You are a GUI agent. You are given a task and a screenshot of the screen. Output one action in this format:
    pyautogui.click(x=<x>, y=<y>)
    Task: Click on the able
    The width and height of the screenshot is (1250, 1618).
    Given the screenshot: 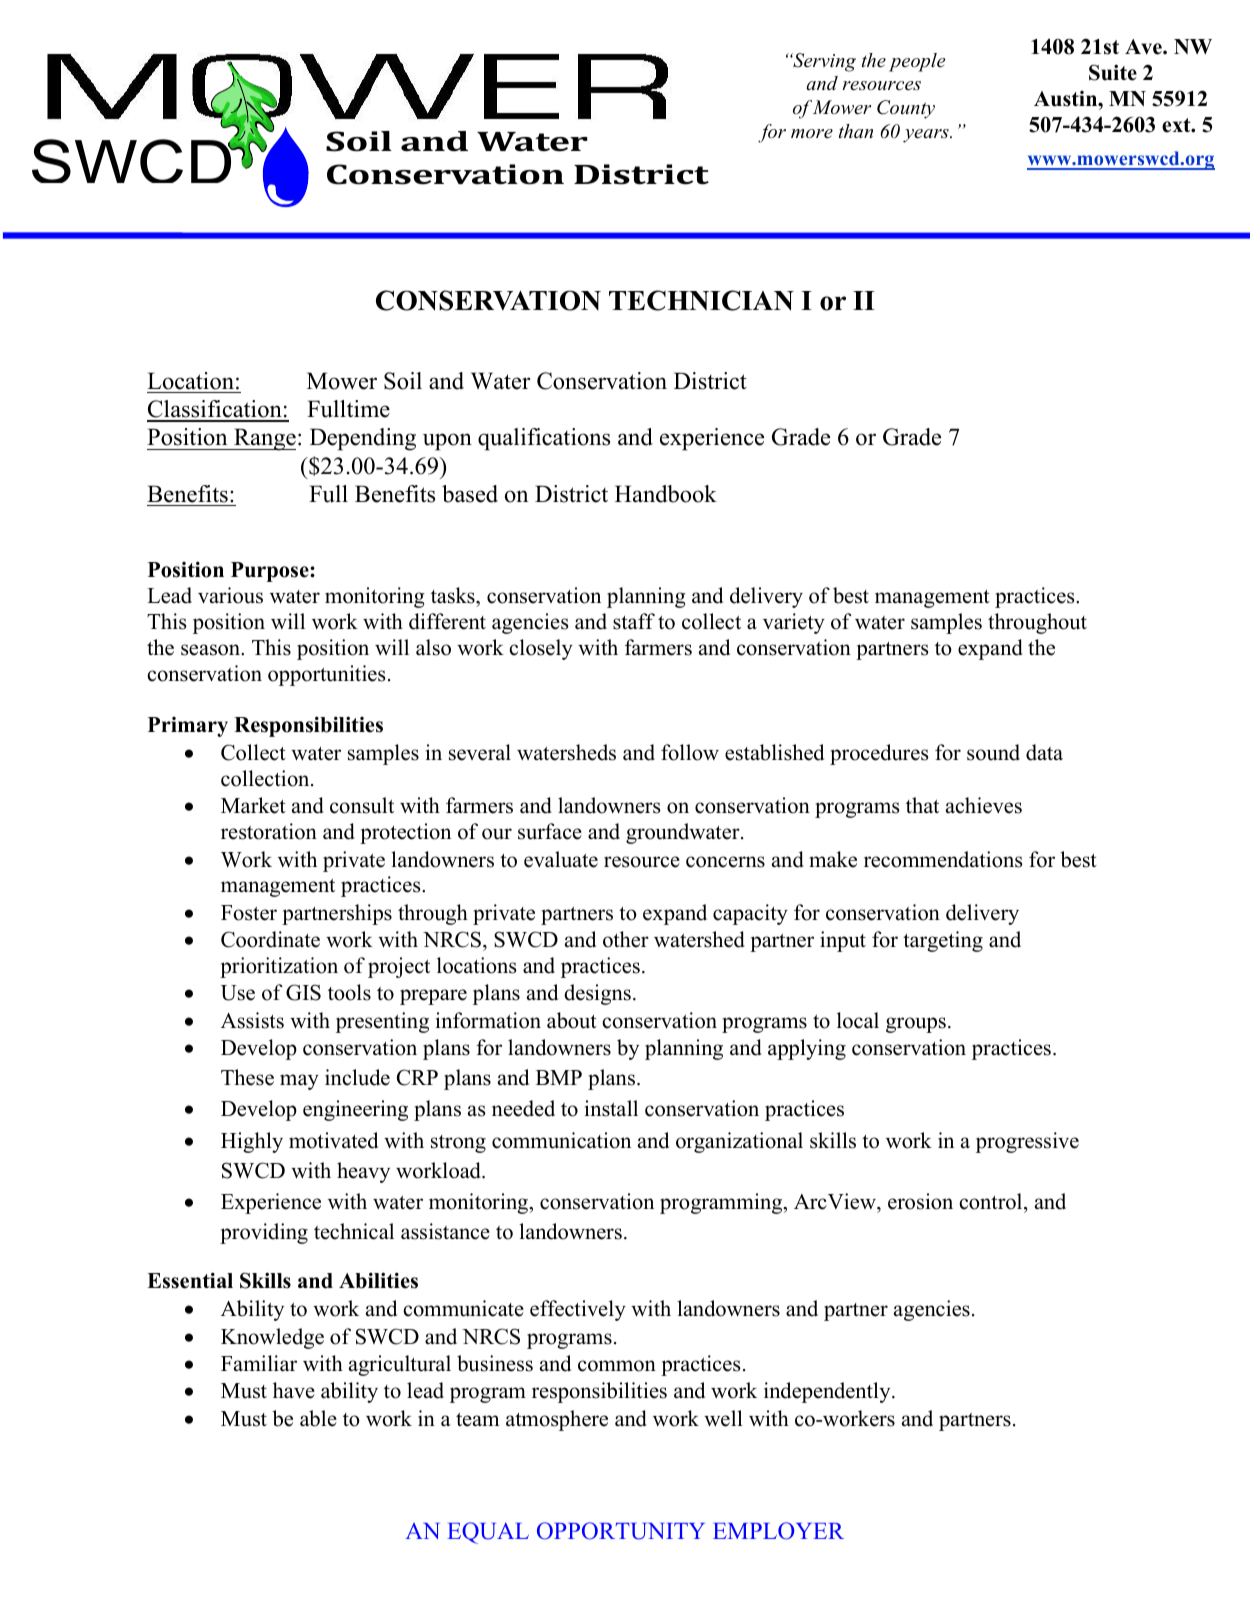 What is the action you would take?
    pyautogui.click(x=318, y=1418)
